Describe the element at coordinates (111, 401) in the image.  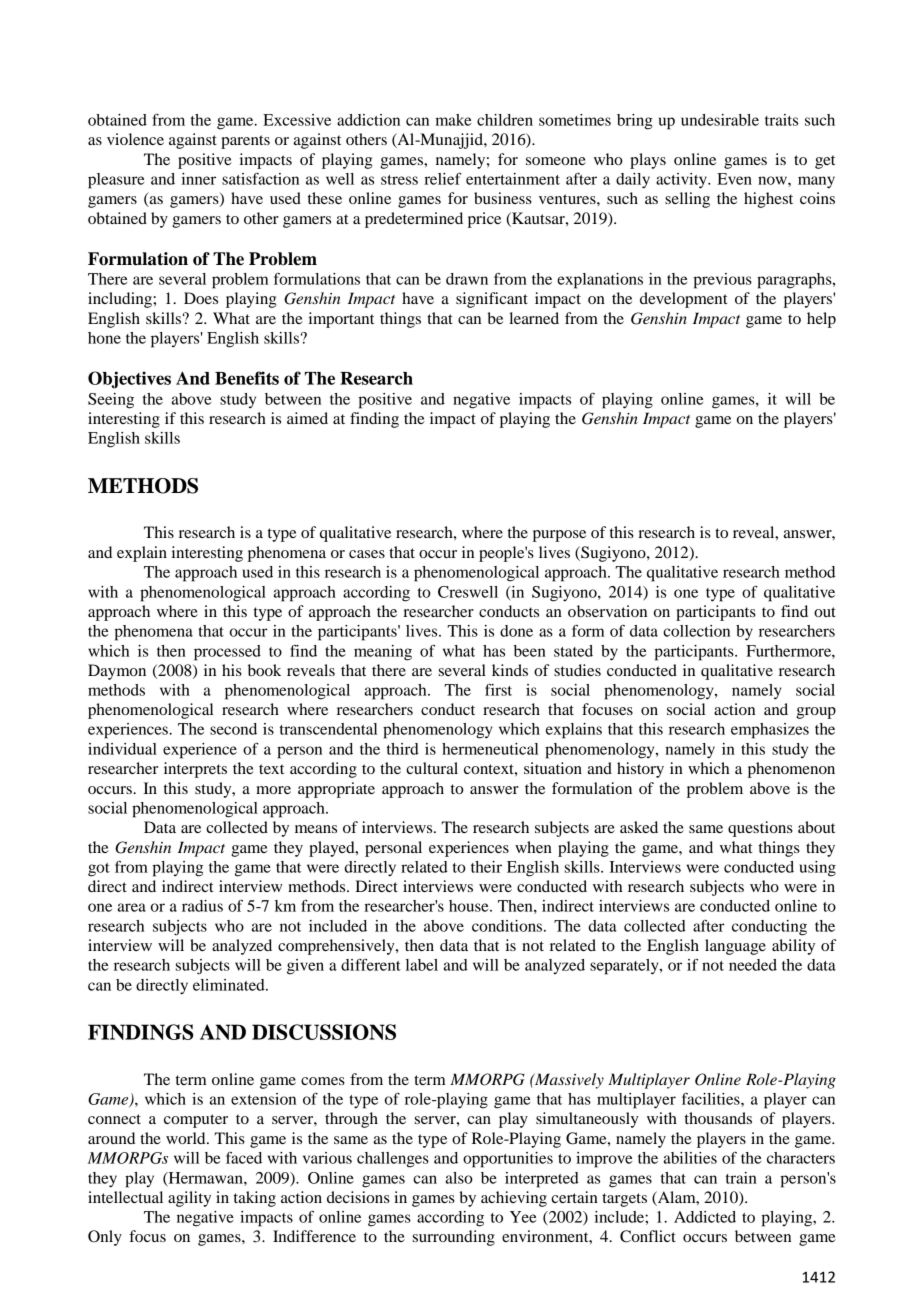
I see `Seeing` at that location.
